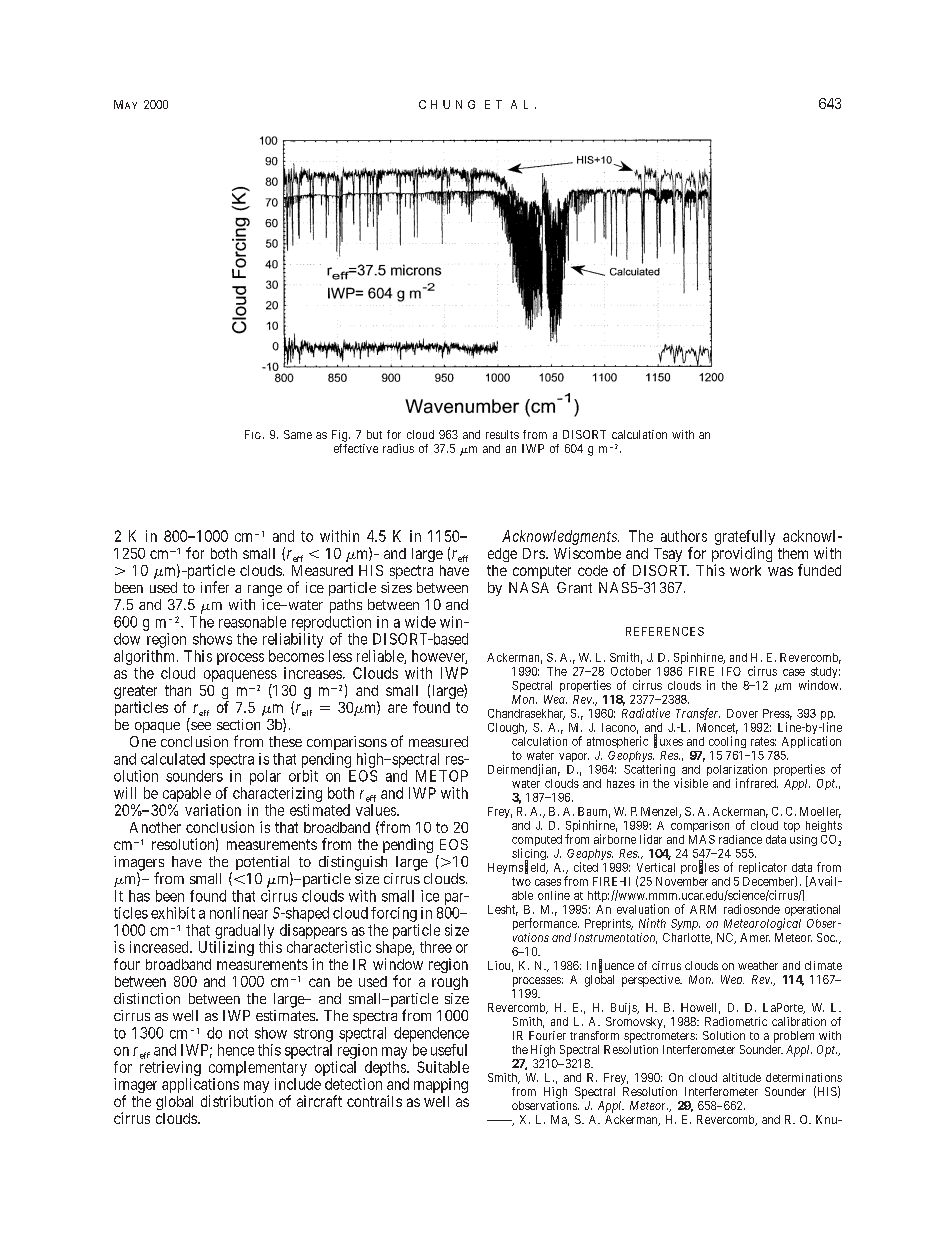  What do you see at coordinates (398, 448) in the image?
I see `radius` at bounding box center [398, 448].
